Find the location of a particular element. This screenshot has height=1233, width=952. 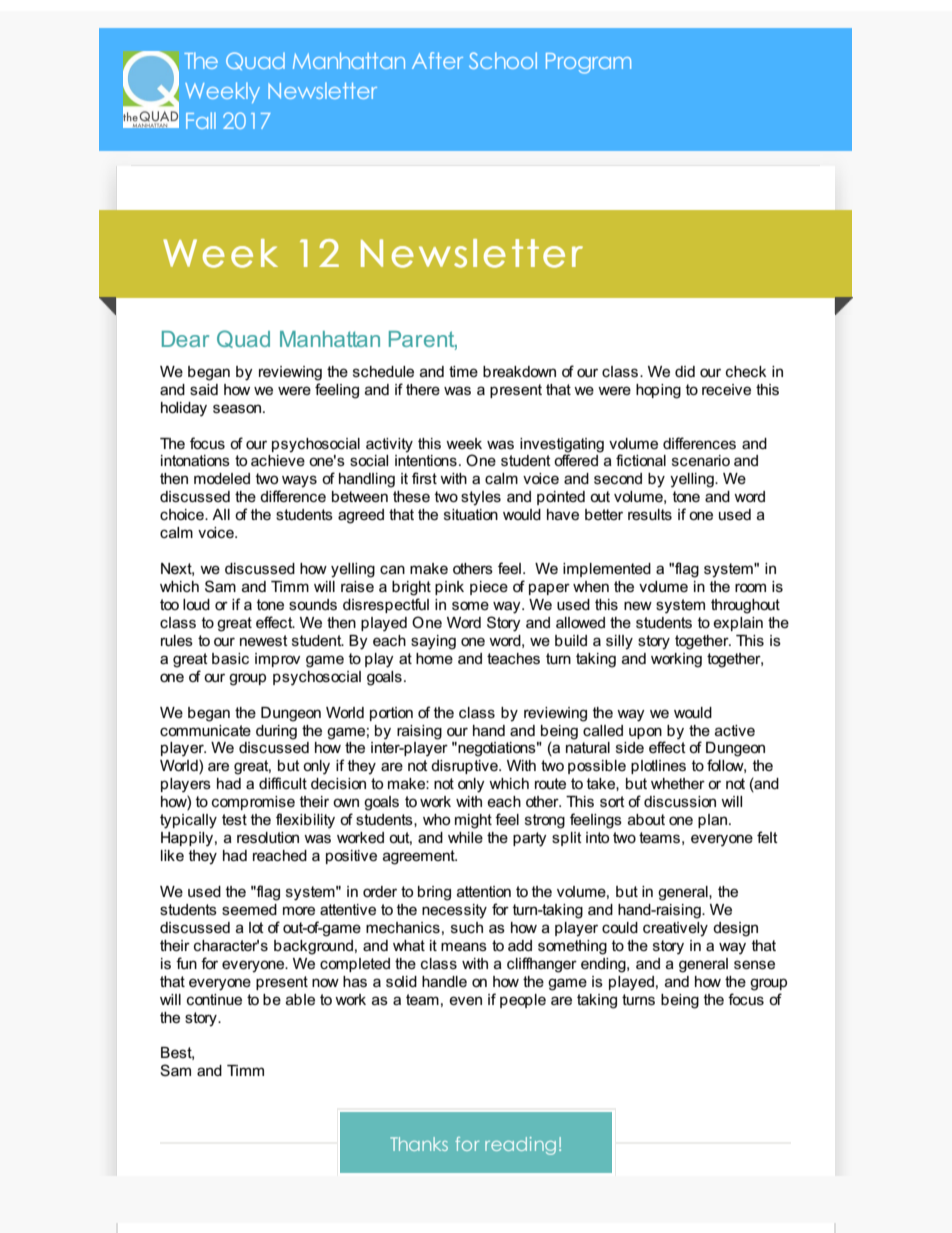

continue is located at coordinates (214, 999).
